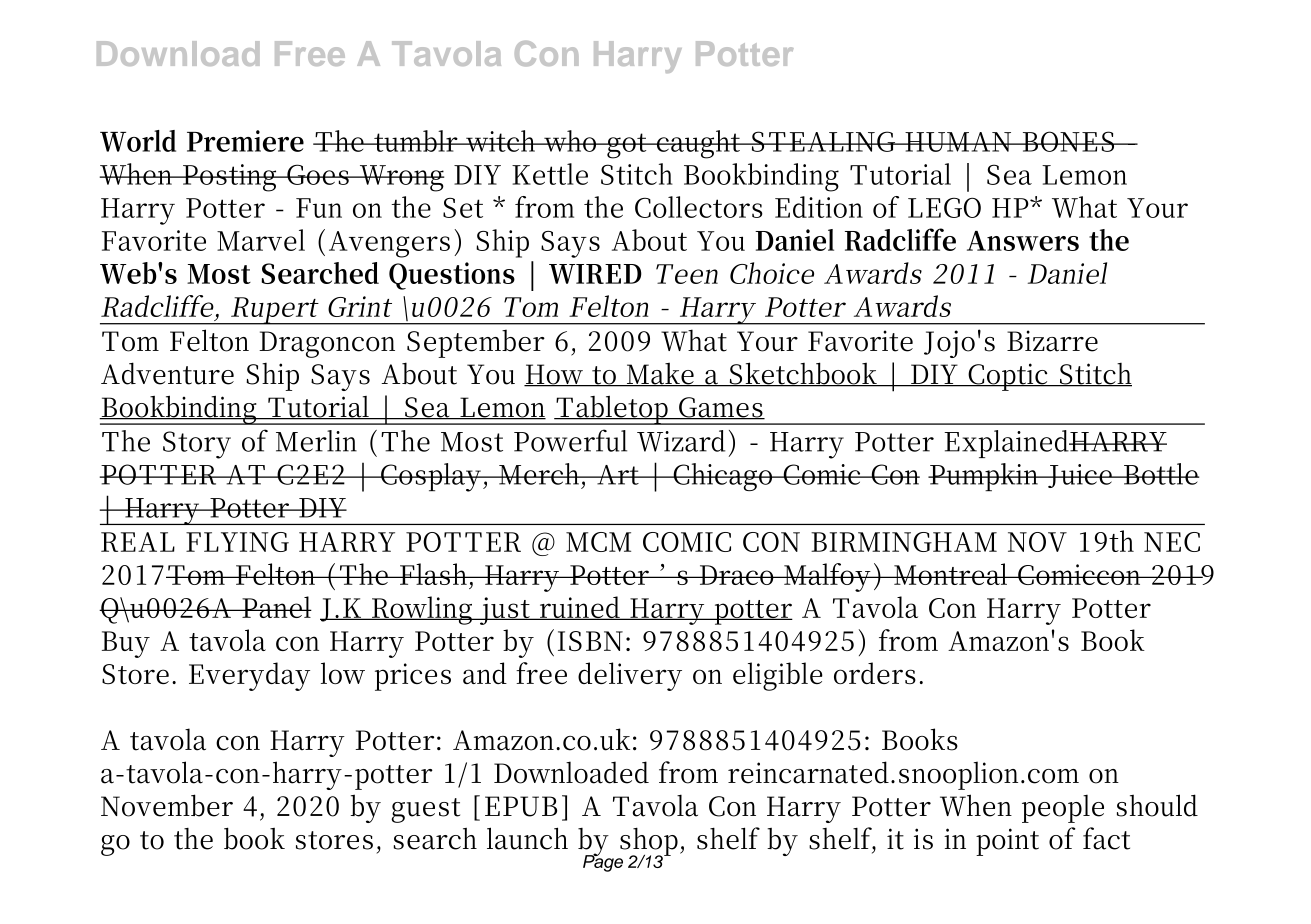 Image resolution: width=1311 pixels, height=924 pixels. I want to click on November, so click(167, 805).
